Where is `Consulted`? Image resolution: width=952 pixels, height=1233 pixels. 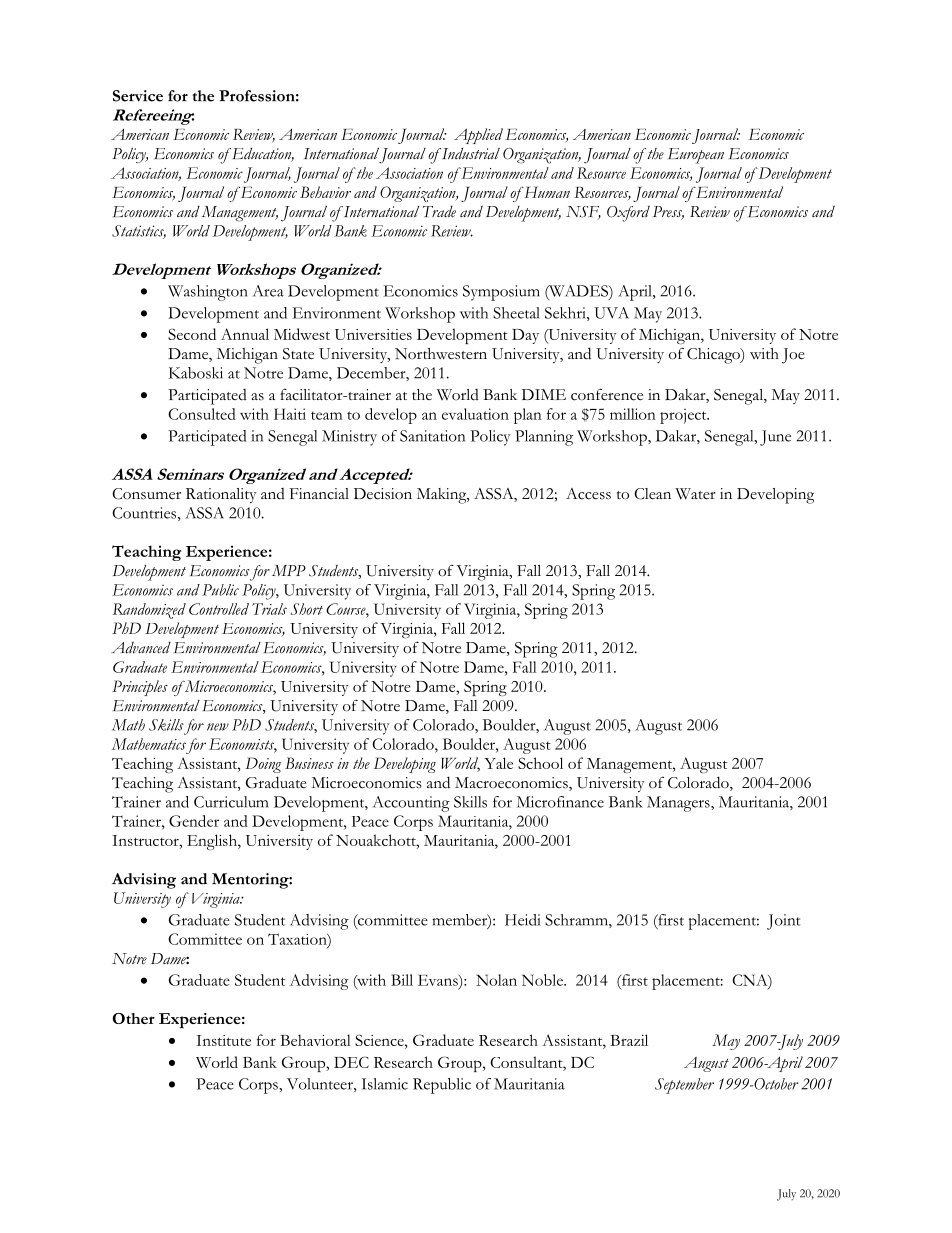 Consulted is located at coordinates (202, 414).
